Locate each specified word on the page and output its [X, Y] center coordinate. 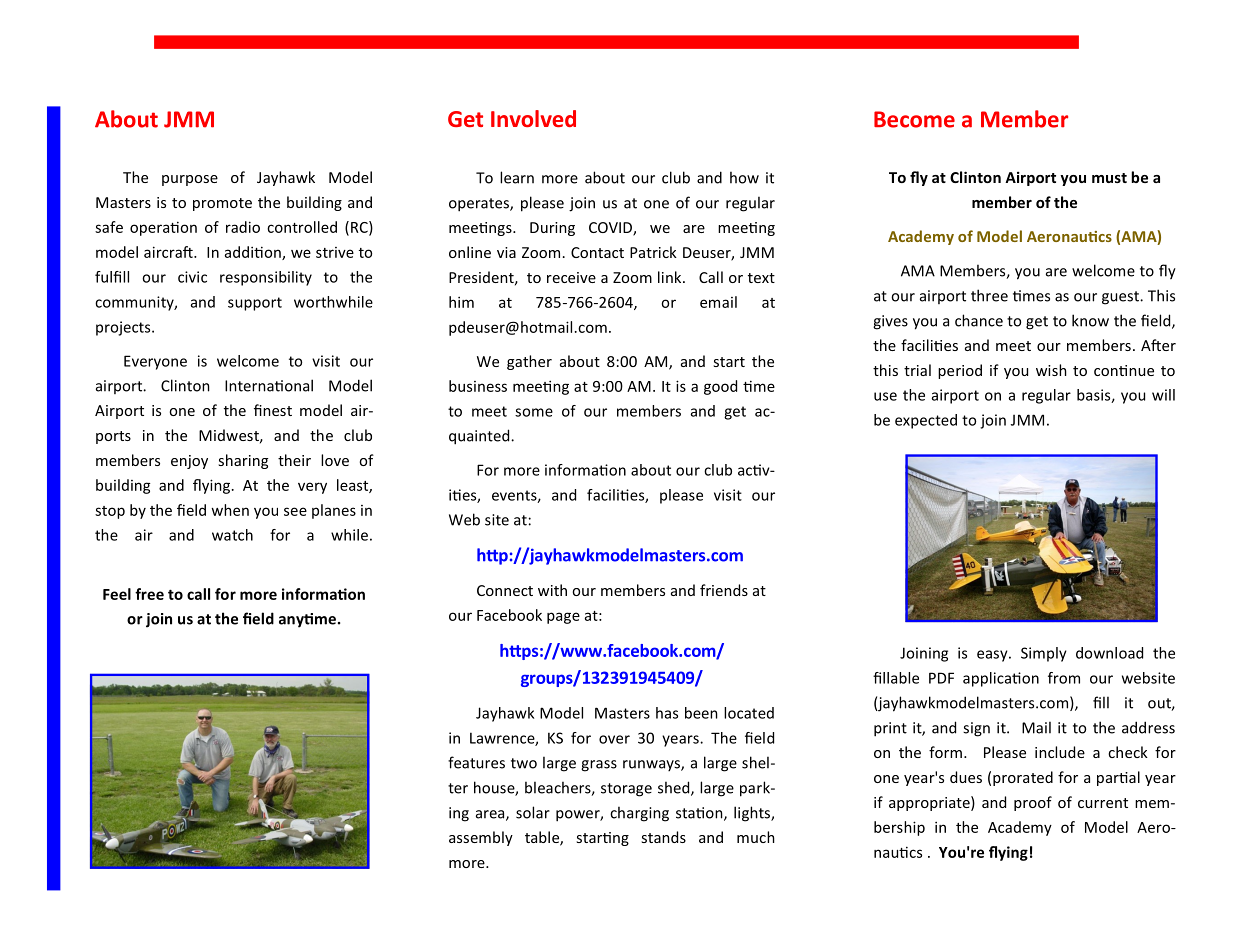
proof [1033, 803]
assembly [481, 838]
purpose [190, 180]
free [149, 594]
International [269, 385]
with [552, 590]
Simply [1044, 654]
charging [639, 814]
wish [1051, 370]
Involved [533, 118]
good [720, 387]
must [1109, 178]
